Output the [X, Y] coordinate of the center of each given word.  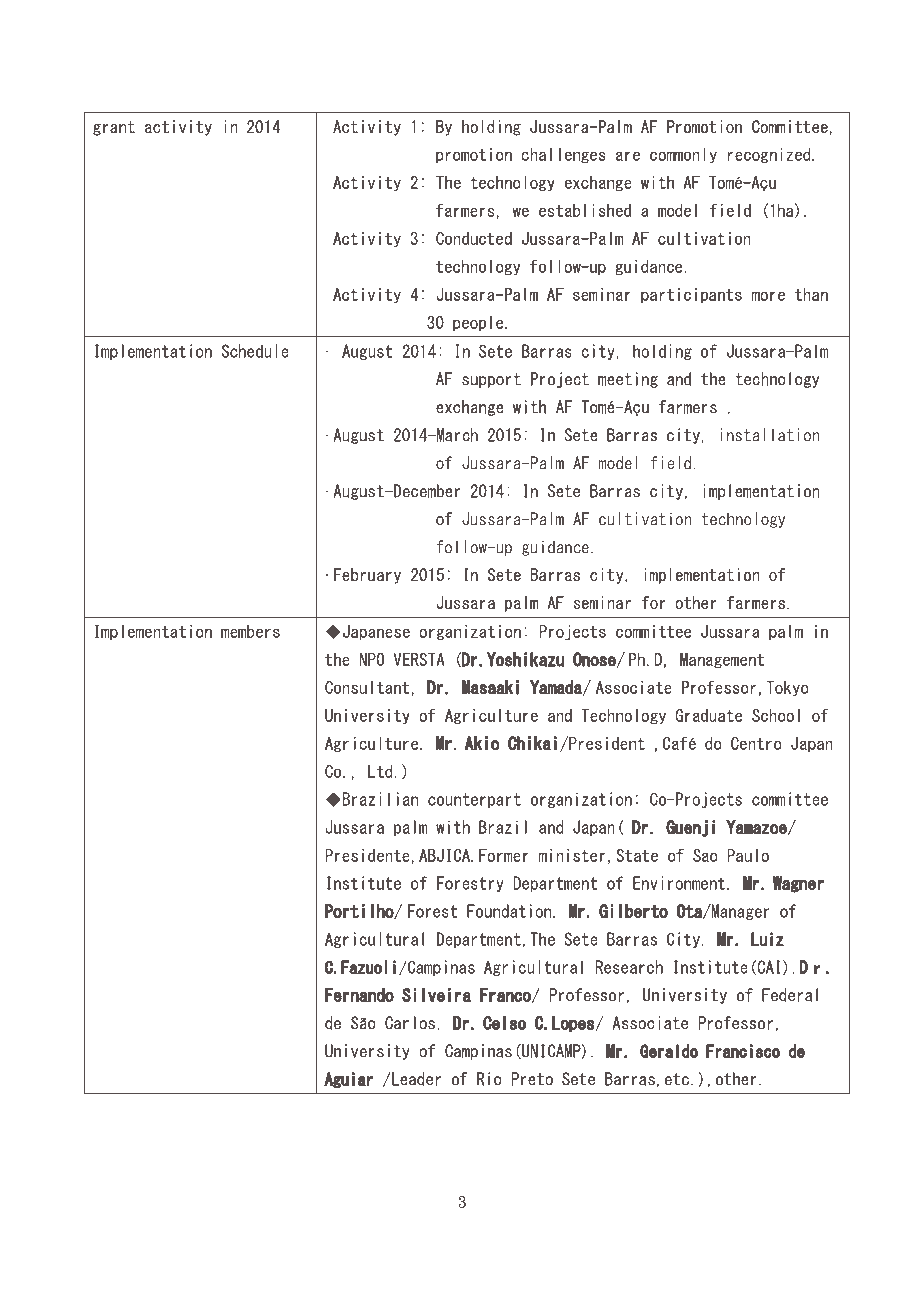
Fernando [359, 995]
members [250, 631]
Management [722, 660]
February [367, 576]
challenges [563, 155]
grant [114, 128]
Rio [489, 1079]
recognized [770, 155]
